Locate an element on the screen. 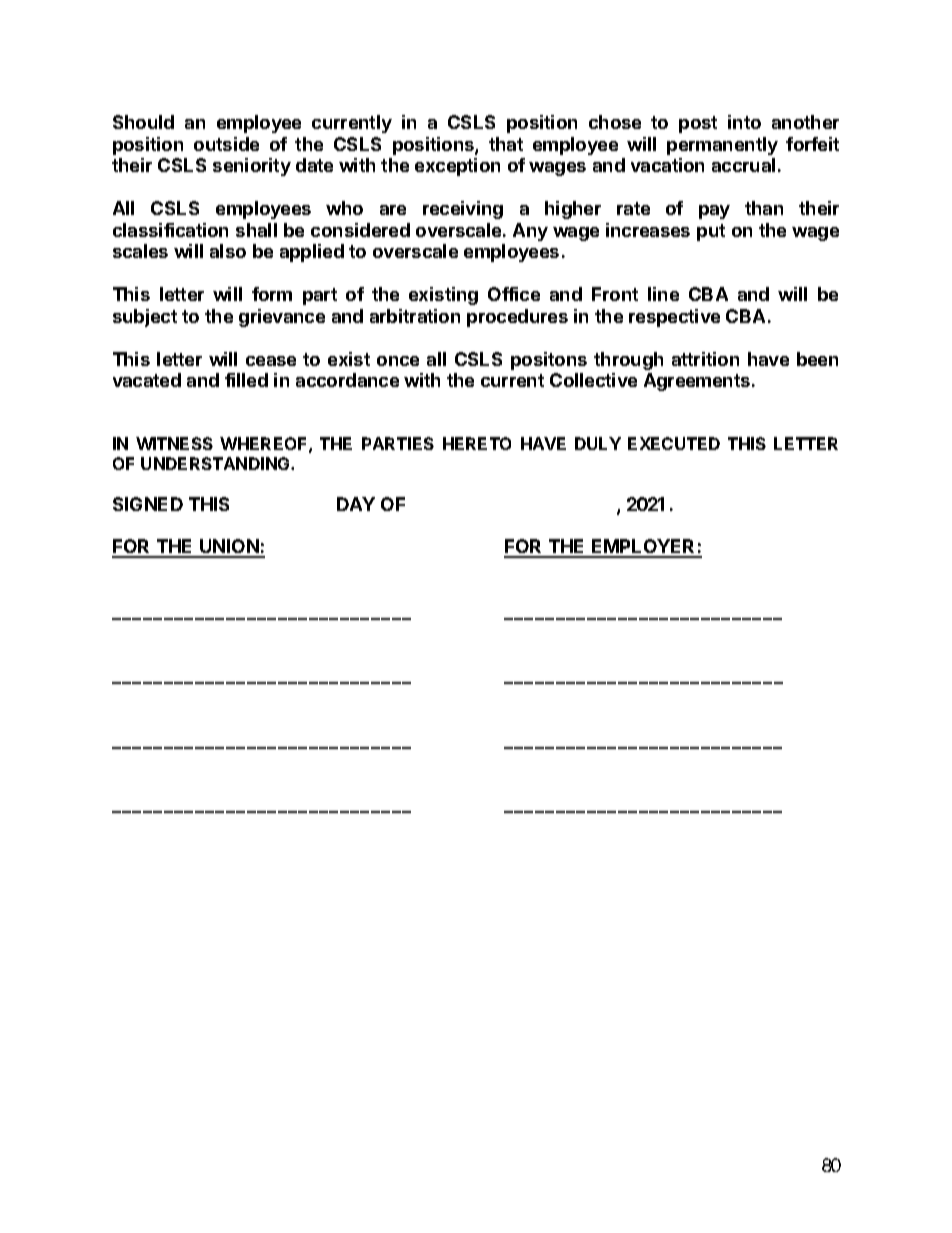 Image resolution: width=952 pixels, height=1233 pixels. DAY is located at coordinates (356, 504).
